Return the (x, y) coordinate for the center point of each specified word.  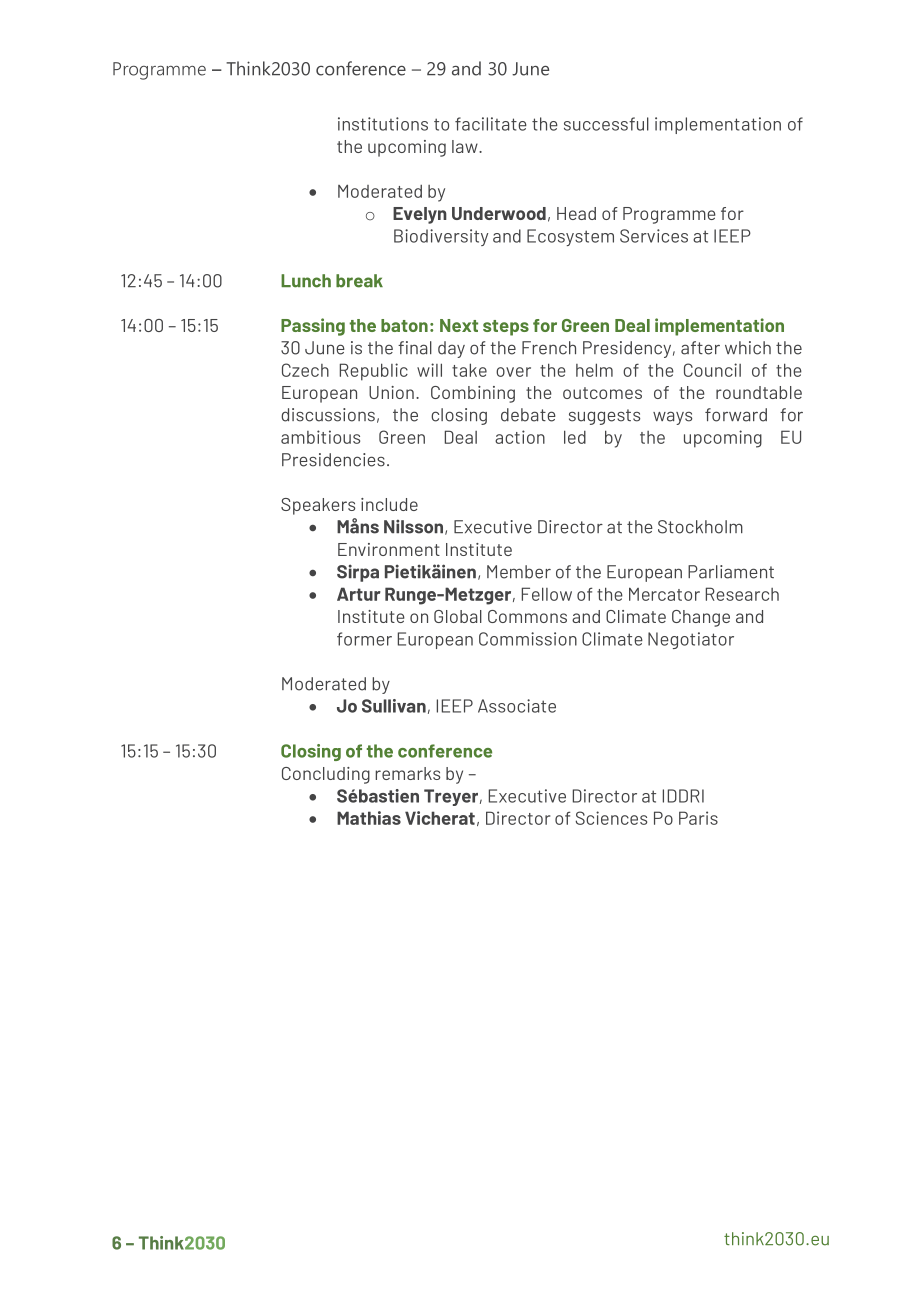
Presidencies (333, 460)
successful (606, 124)
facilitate (491, 124)
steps (506, 328)
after (700, 348)
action (520, 437)
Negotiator (691, 640)
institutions (383, 124)
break (359, 281)
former (364, 639)
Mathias (369, 818)
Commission (528, 639)
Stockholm (700, 527)
